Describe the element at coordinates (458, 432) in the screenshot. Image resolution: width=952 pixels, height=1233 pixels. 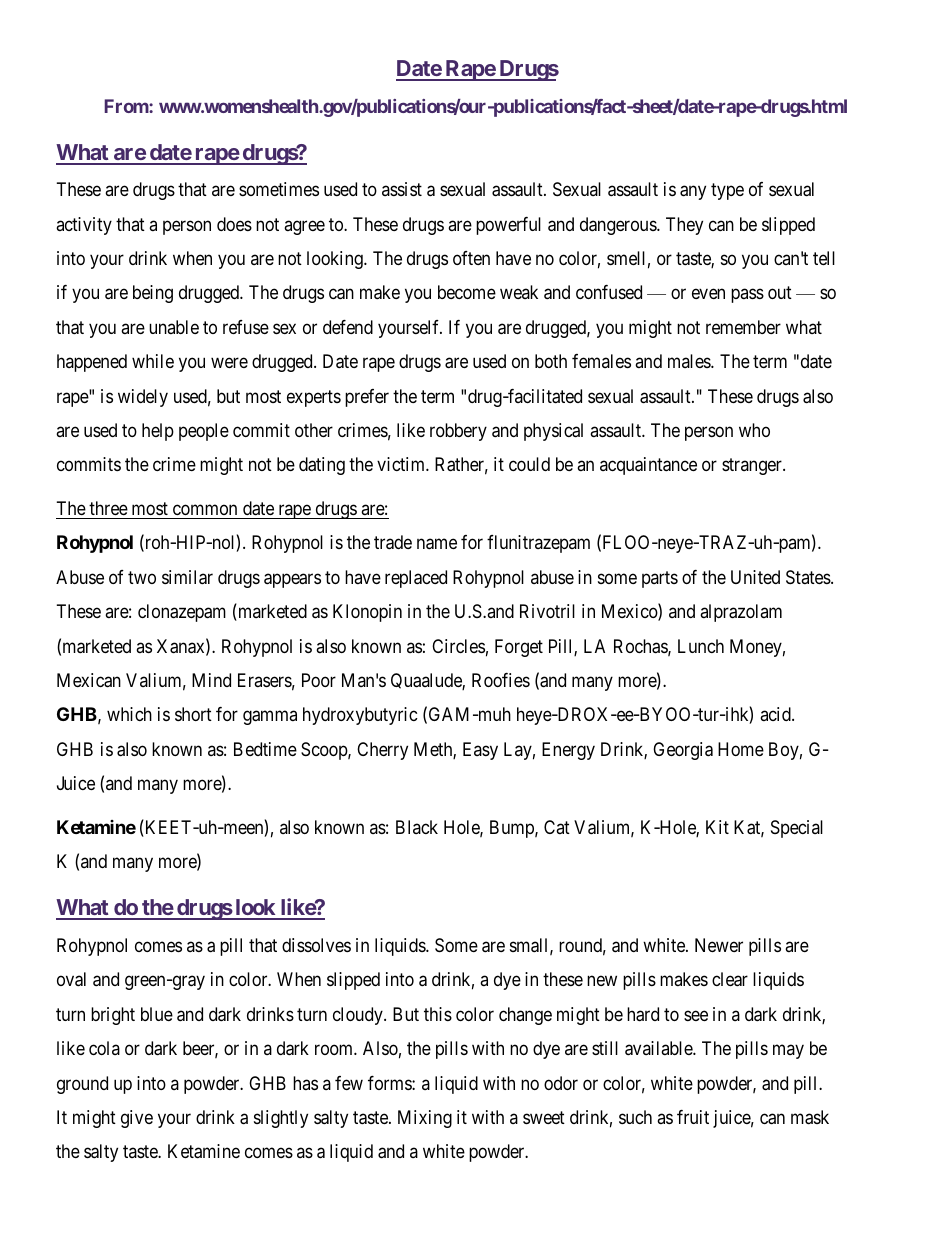
I see `robbery` at that location.
